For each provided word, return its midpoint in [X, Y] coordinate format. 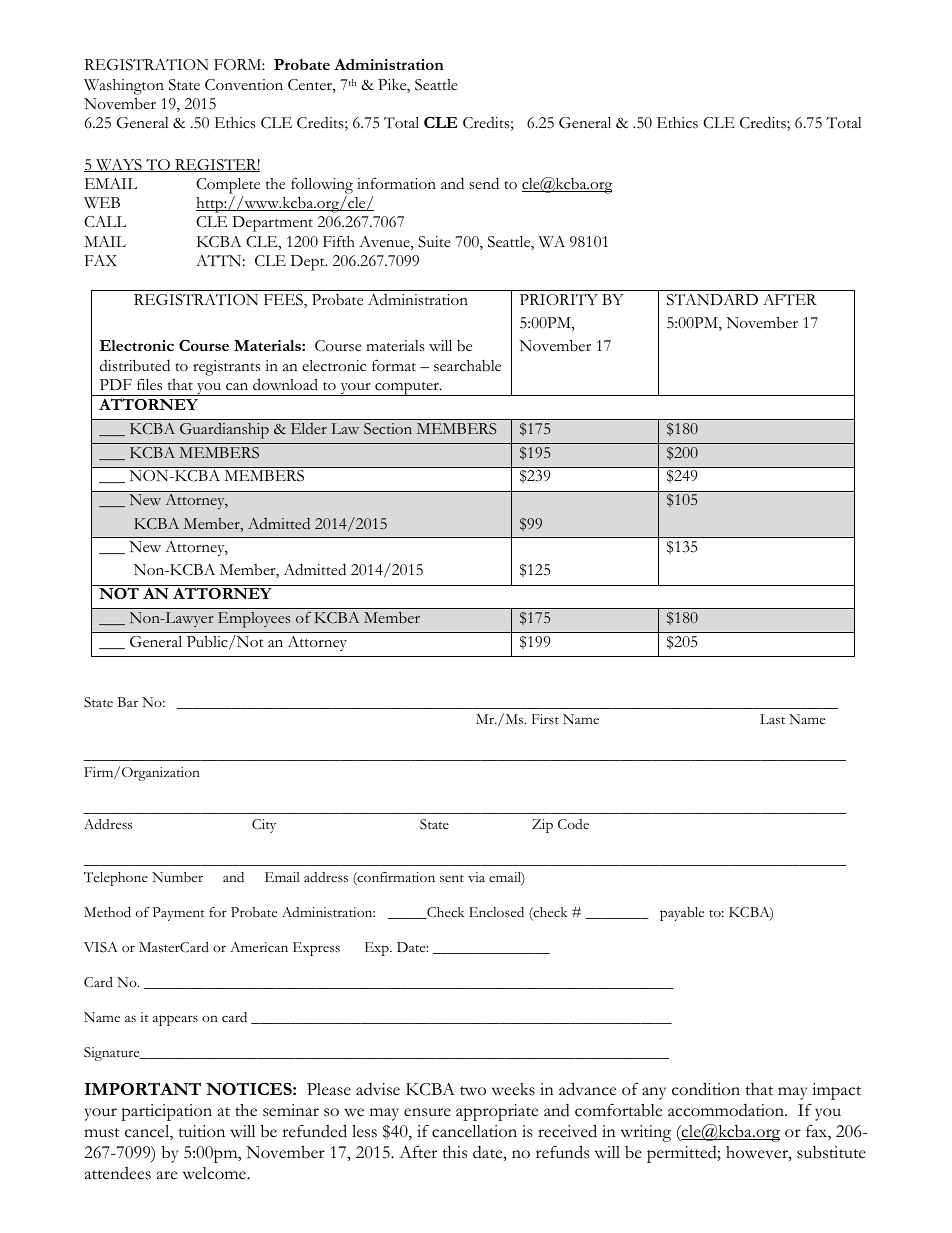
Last [772, 719]
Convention [244, 85]
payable [682, 914]
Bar [127, 702]
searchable [467, 366]
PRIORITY [559, 299]
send [484, 183]
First [545, 719]
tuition [201, 1131]
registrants [227, 368]
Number [177, 877]
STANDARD [712, 300]
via [476, 877]
